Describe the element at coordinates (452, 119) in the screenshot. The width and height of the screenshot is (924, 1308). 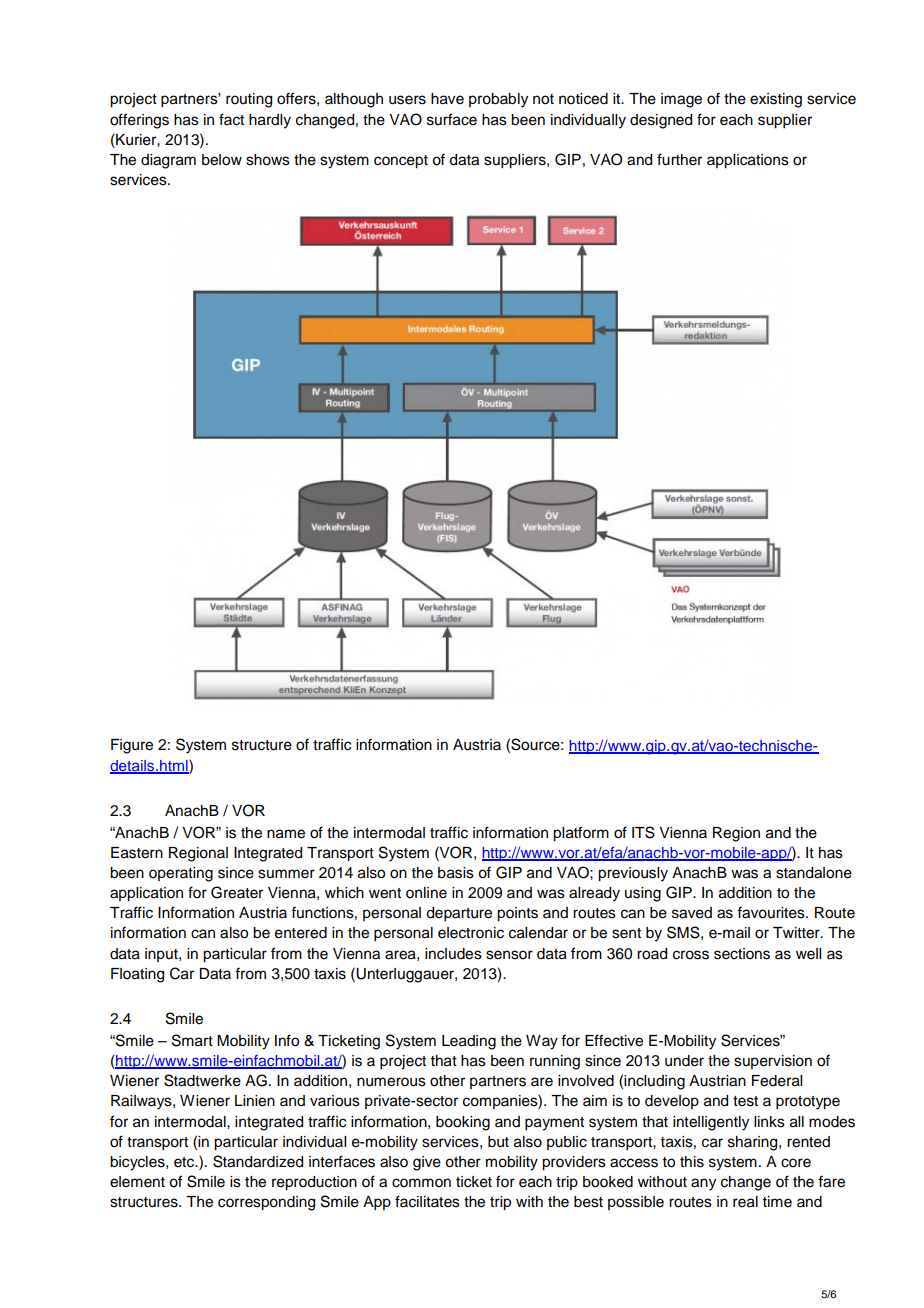
I see `surface` at that location.
